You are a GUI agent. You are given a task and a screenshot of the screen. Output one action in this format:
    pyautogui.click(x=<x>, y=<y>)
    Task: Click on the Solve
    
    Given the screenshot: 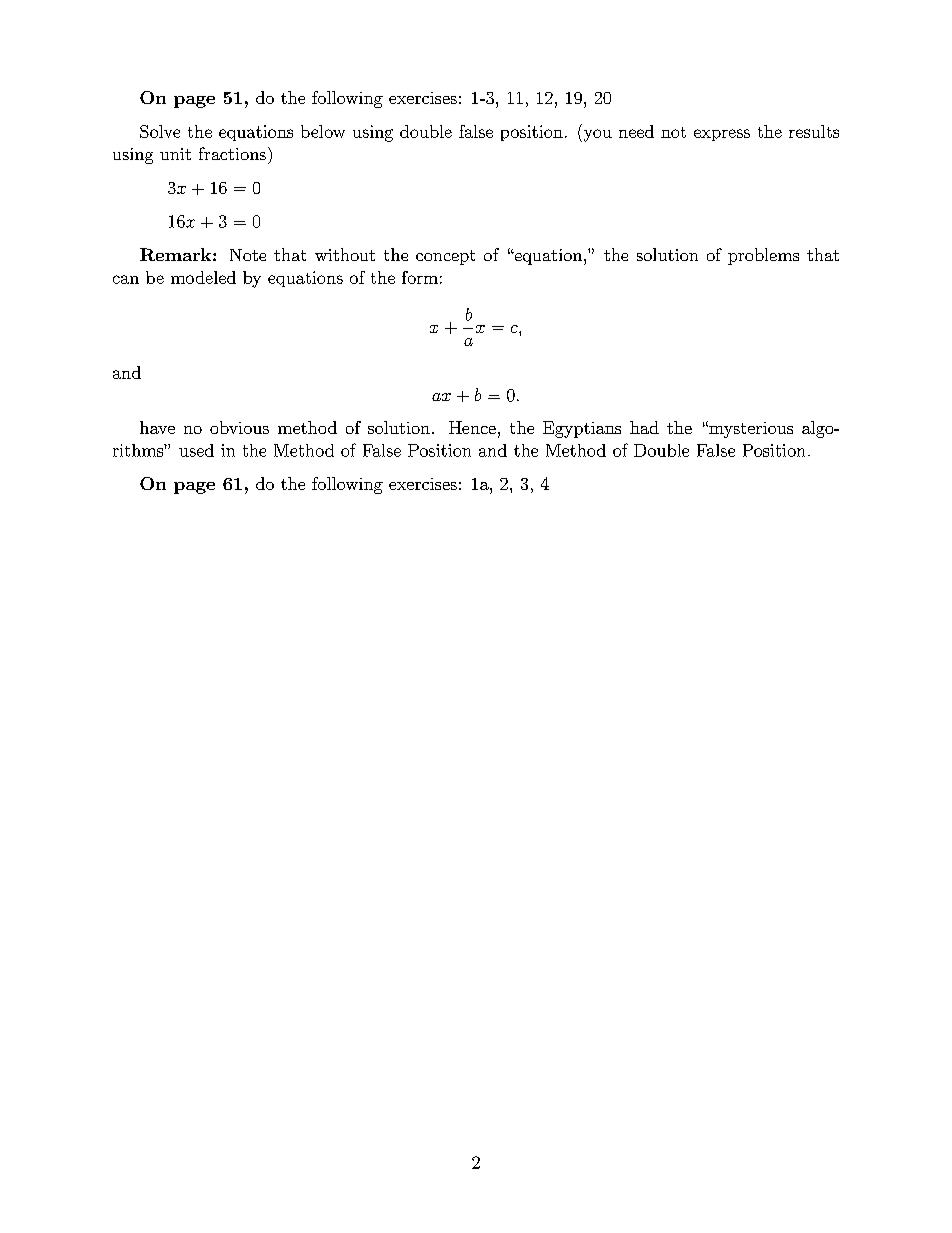 What is the action you would take?
    pyautogui.click(x=160, y=131)
